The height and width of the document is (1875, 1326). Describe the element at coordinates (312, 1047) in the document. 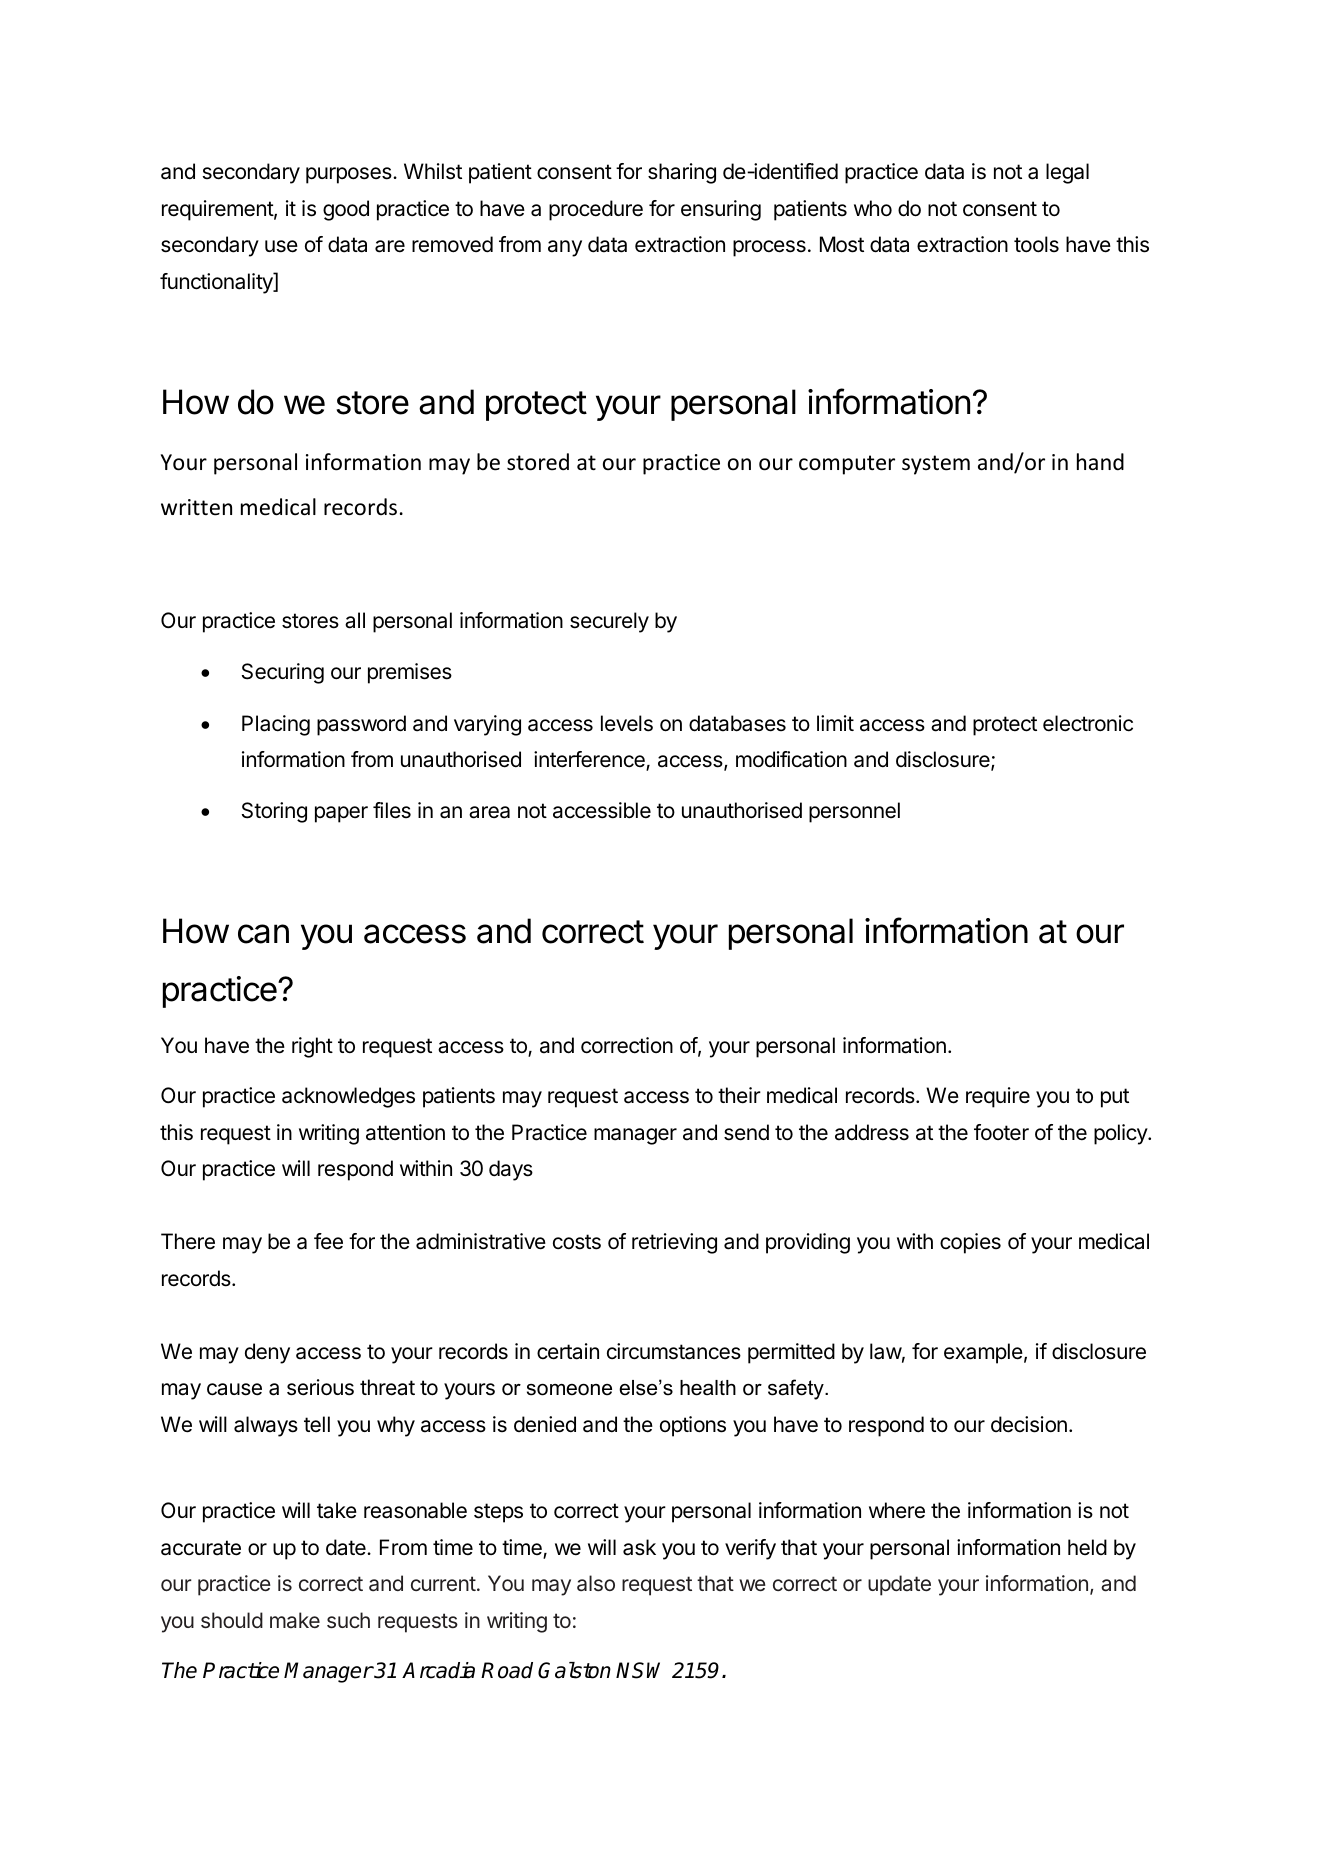

I see `right` at that location.
